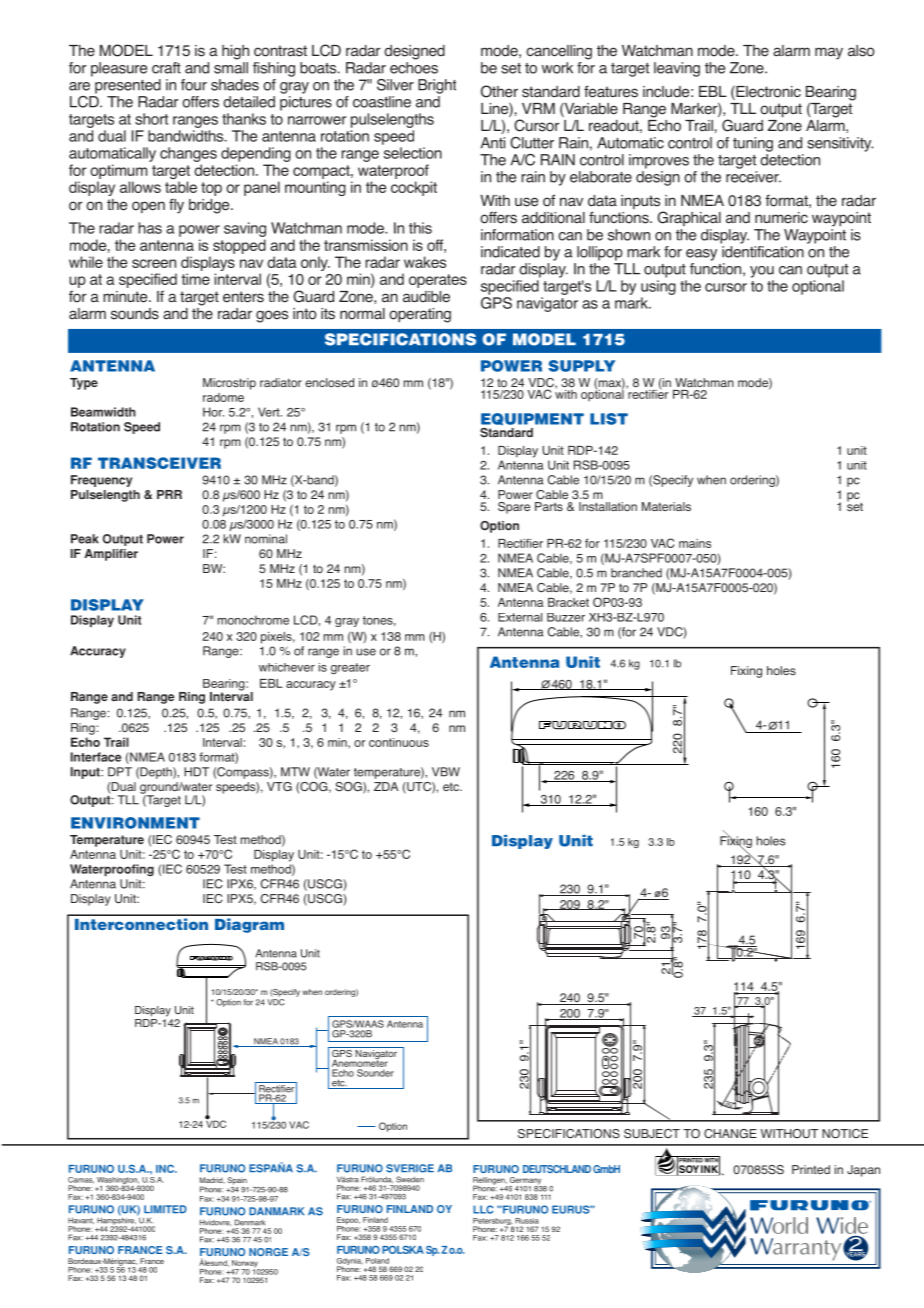 This screenshot has height=1308, width=924. I want to click on DPT, so click(120, 772).
